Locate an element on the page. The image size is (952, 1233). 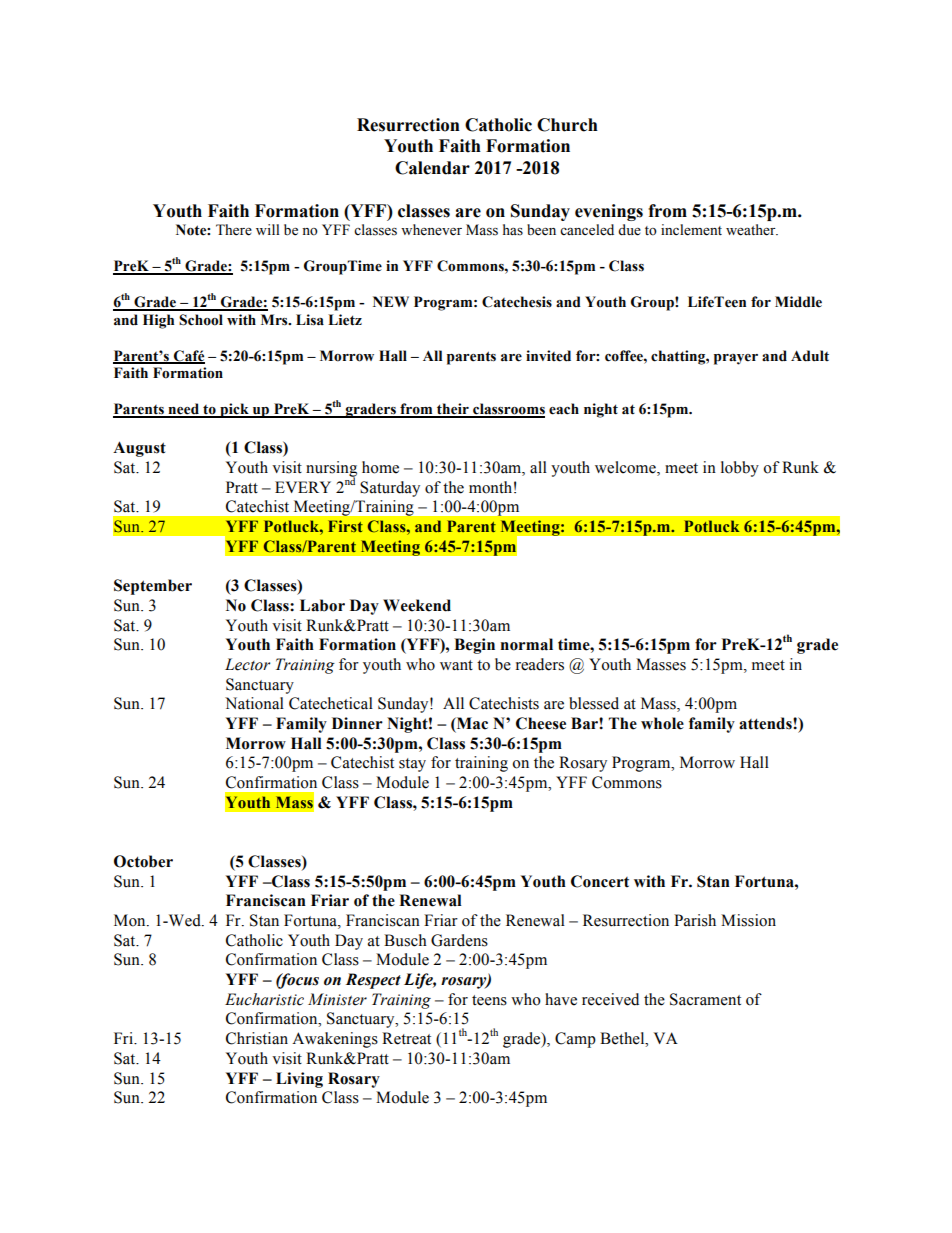
want is located at coordinates (456, 665).
